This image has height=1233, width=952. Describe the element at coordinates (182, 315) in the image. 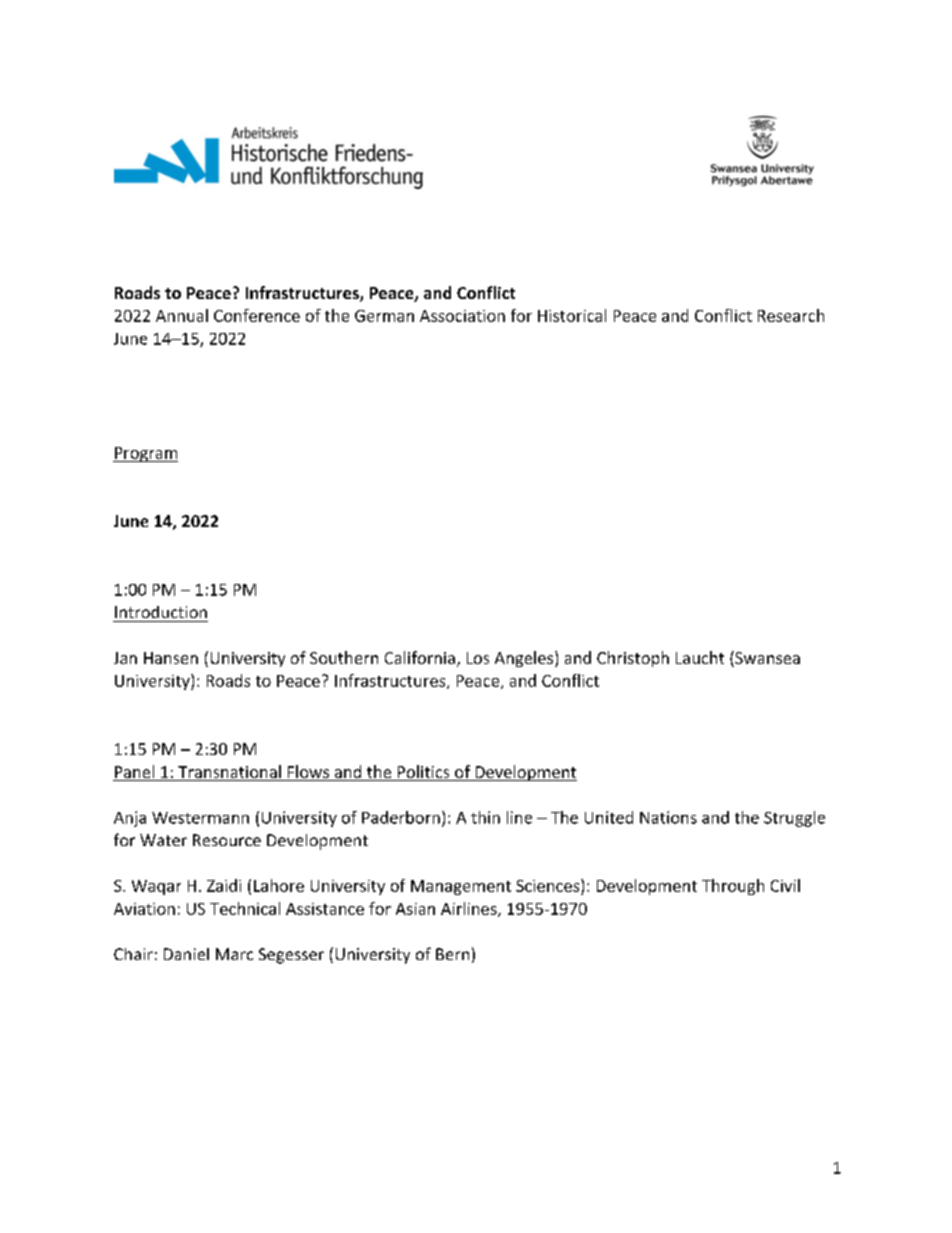

I see `Annual` at that location.
